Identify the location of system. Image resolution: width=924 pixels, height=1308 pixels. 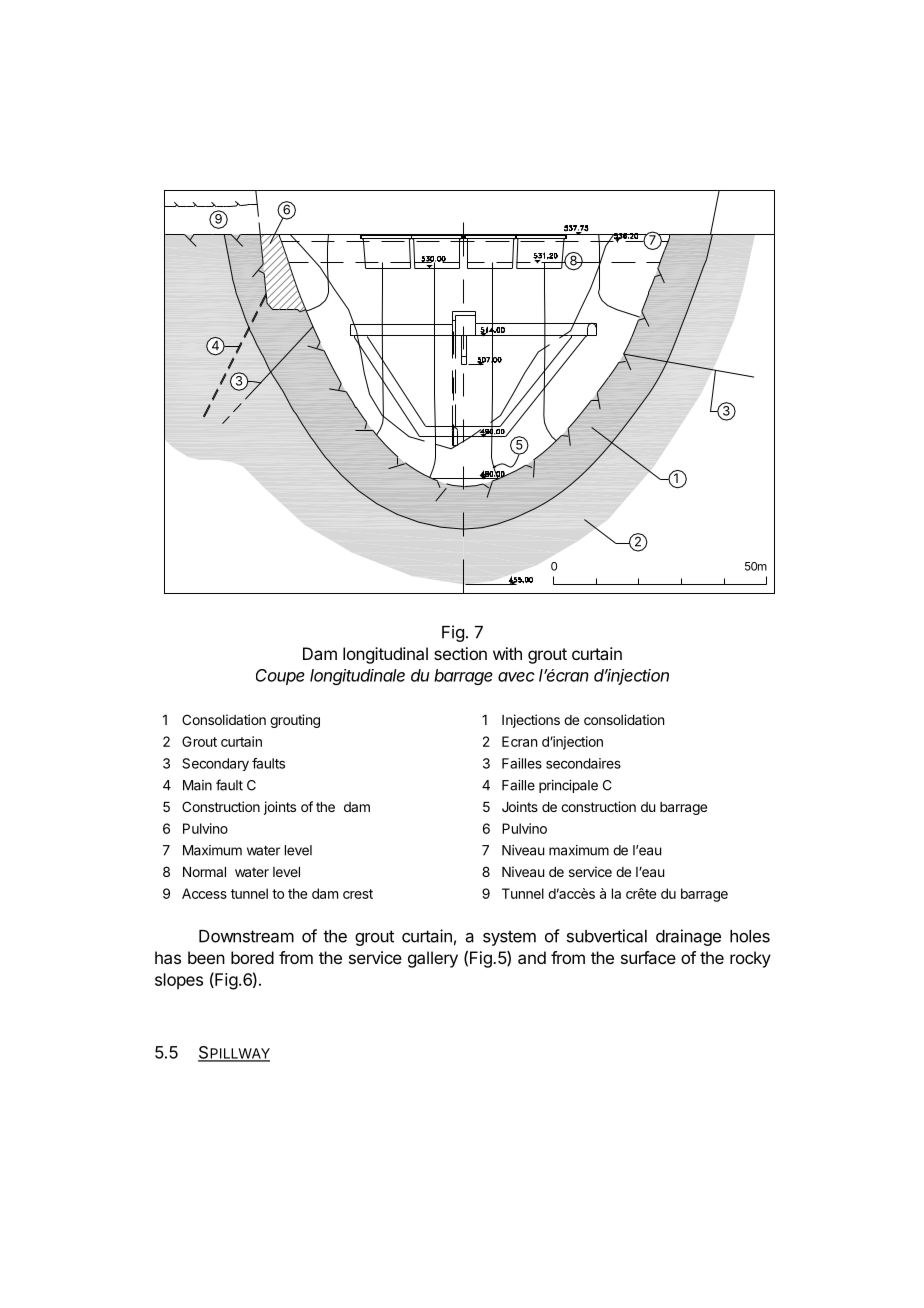
(509, 938).
